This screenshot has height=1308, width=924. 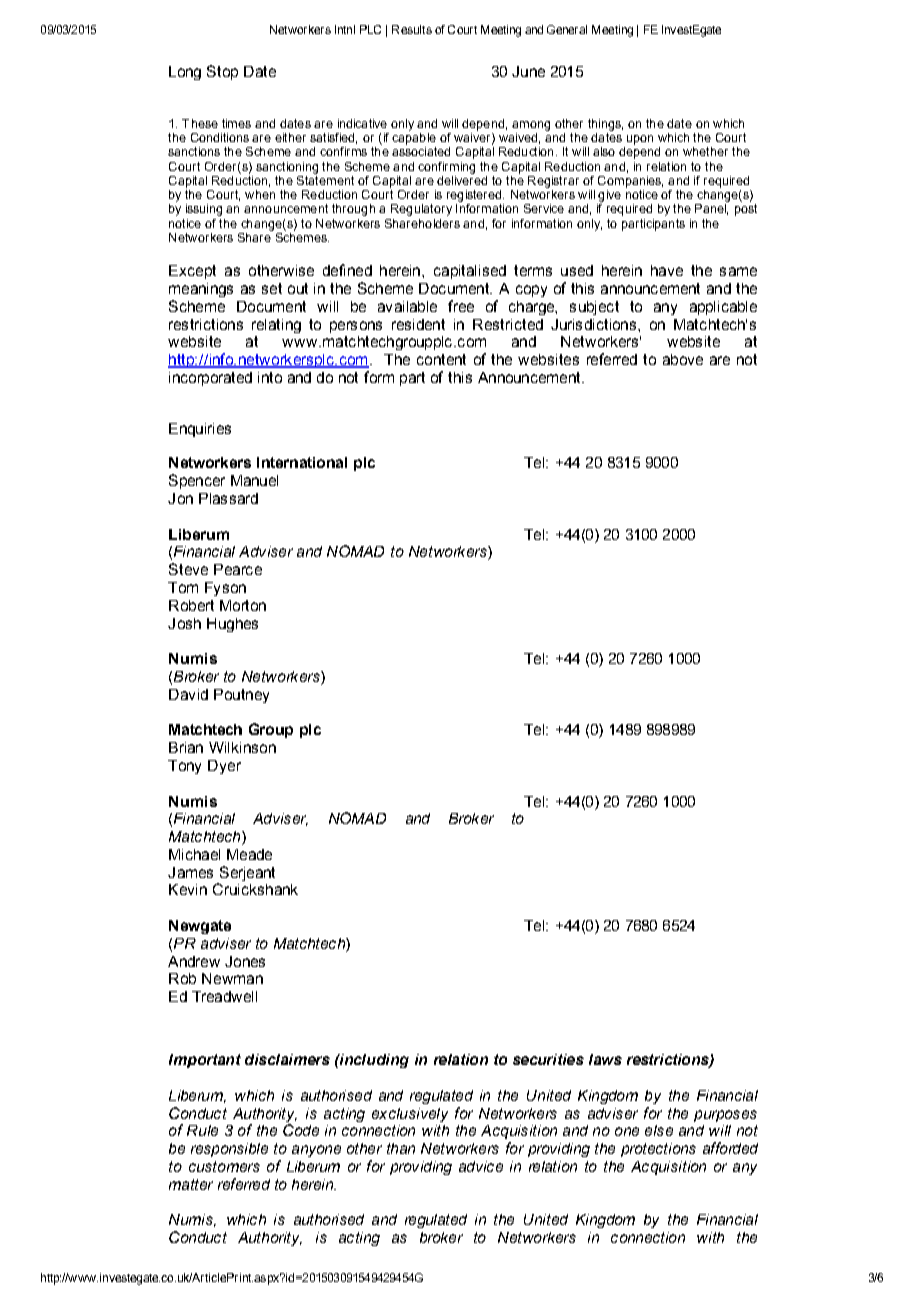 I want to click on laws, so click(x=605, y=1059).
